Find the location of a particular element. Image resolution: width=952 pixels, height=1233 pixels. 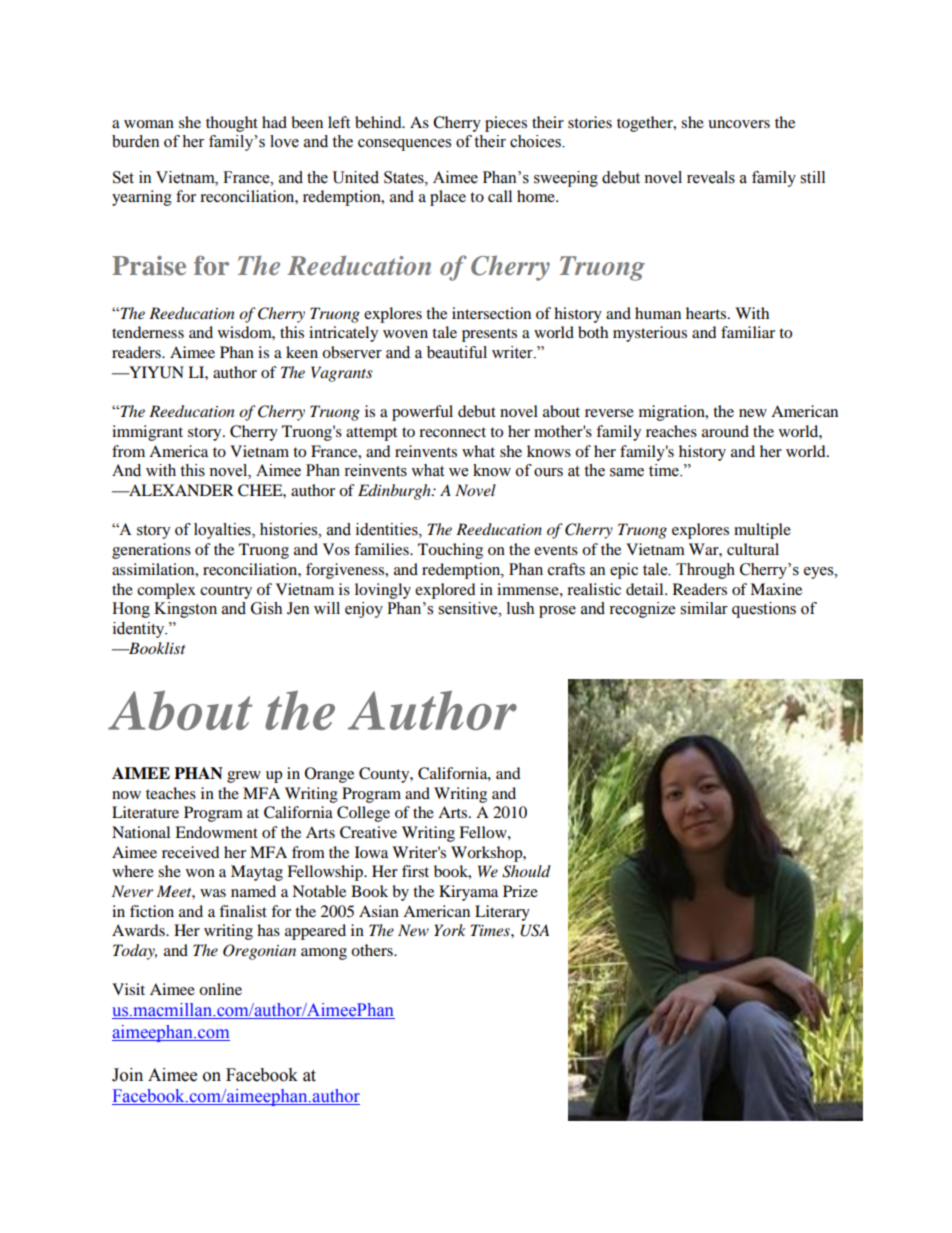

online is located at coordinates (220, 989).
